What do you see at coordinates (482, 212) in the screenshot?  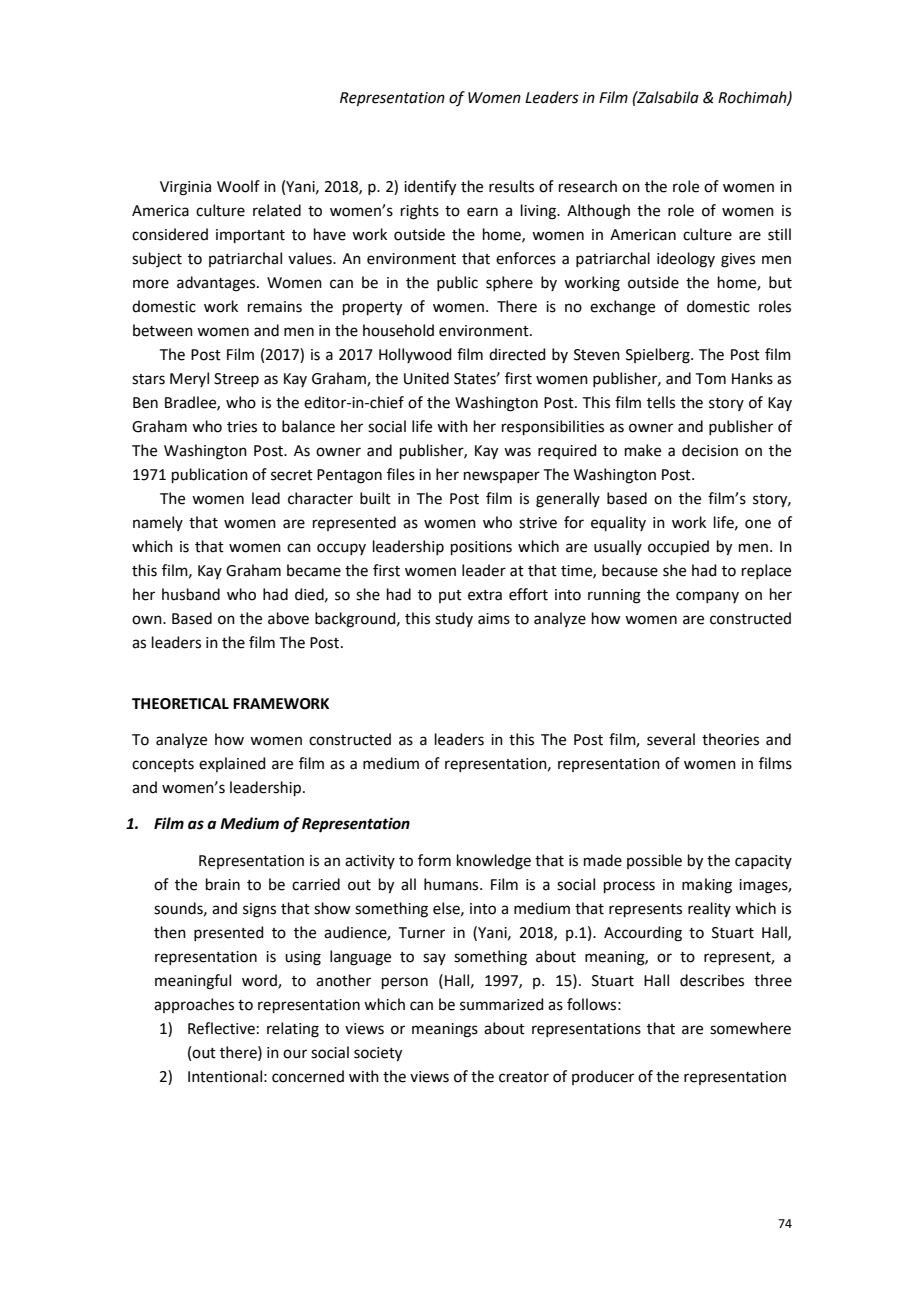 I see `earn` at bounding box center [482, 212].
